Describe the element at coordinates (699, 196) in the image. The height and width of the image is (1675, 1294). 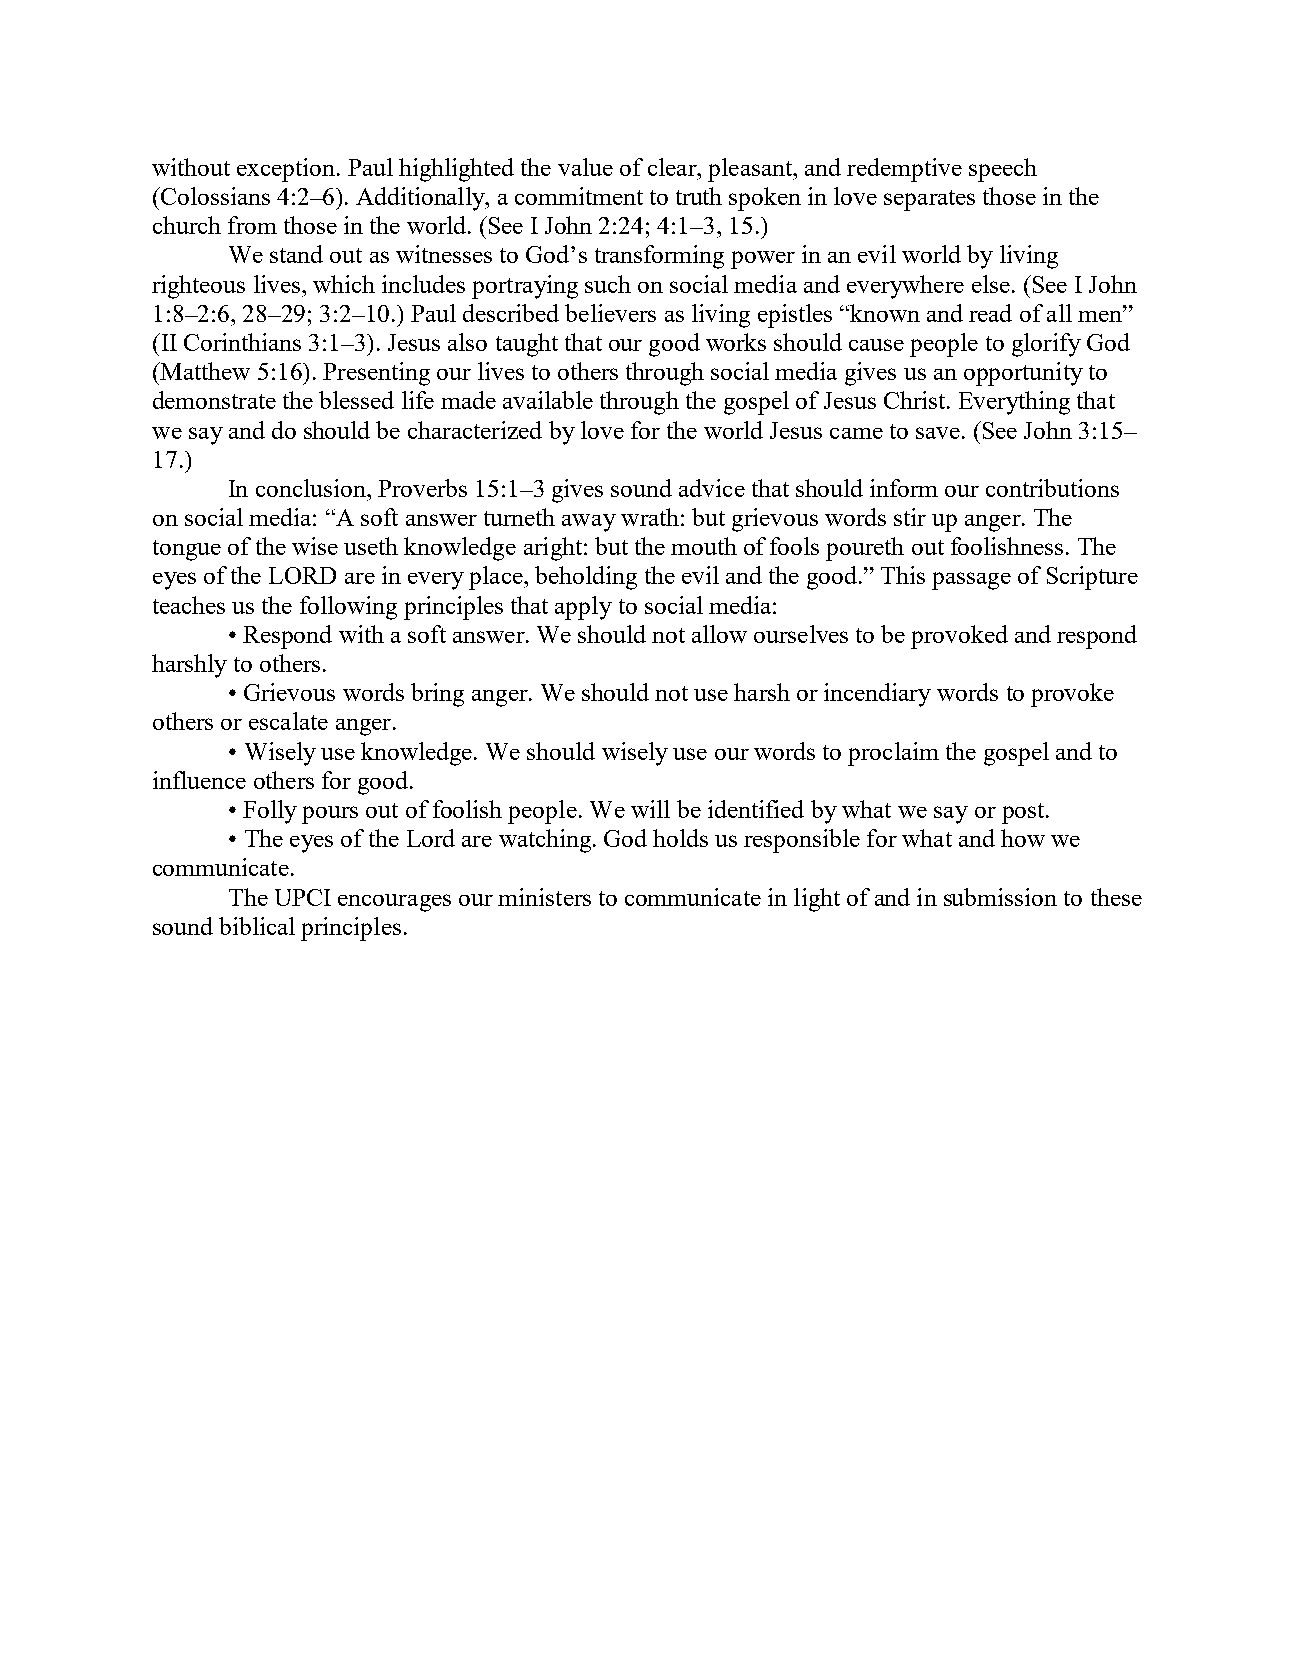
I see `truth` at that location.
